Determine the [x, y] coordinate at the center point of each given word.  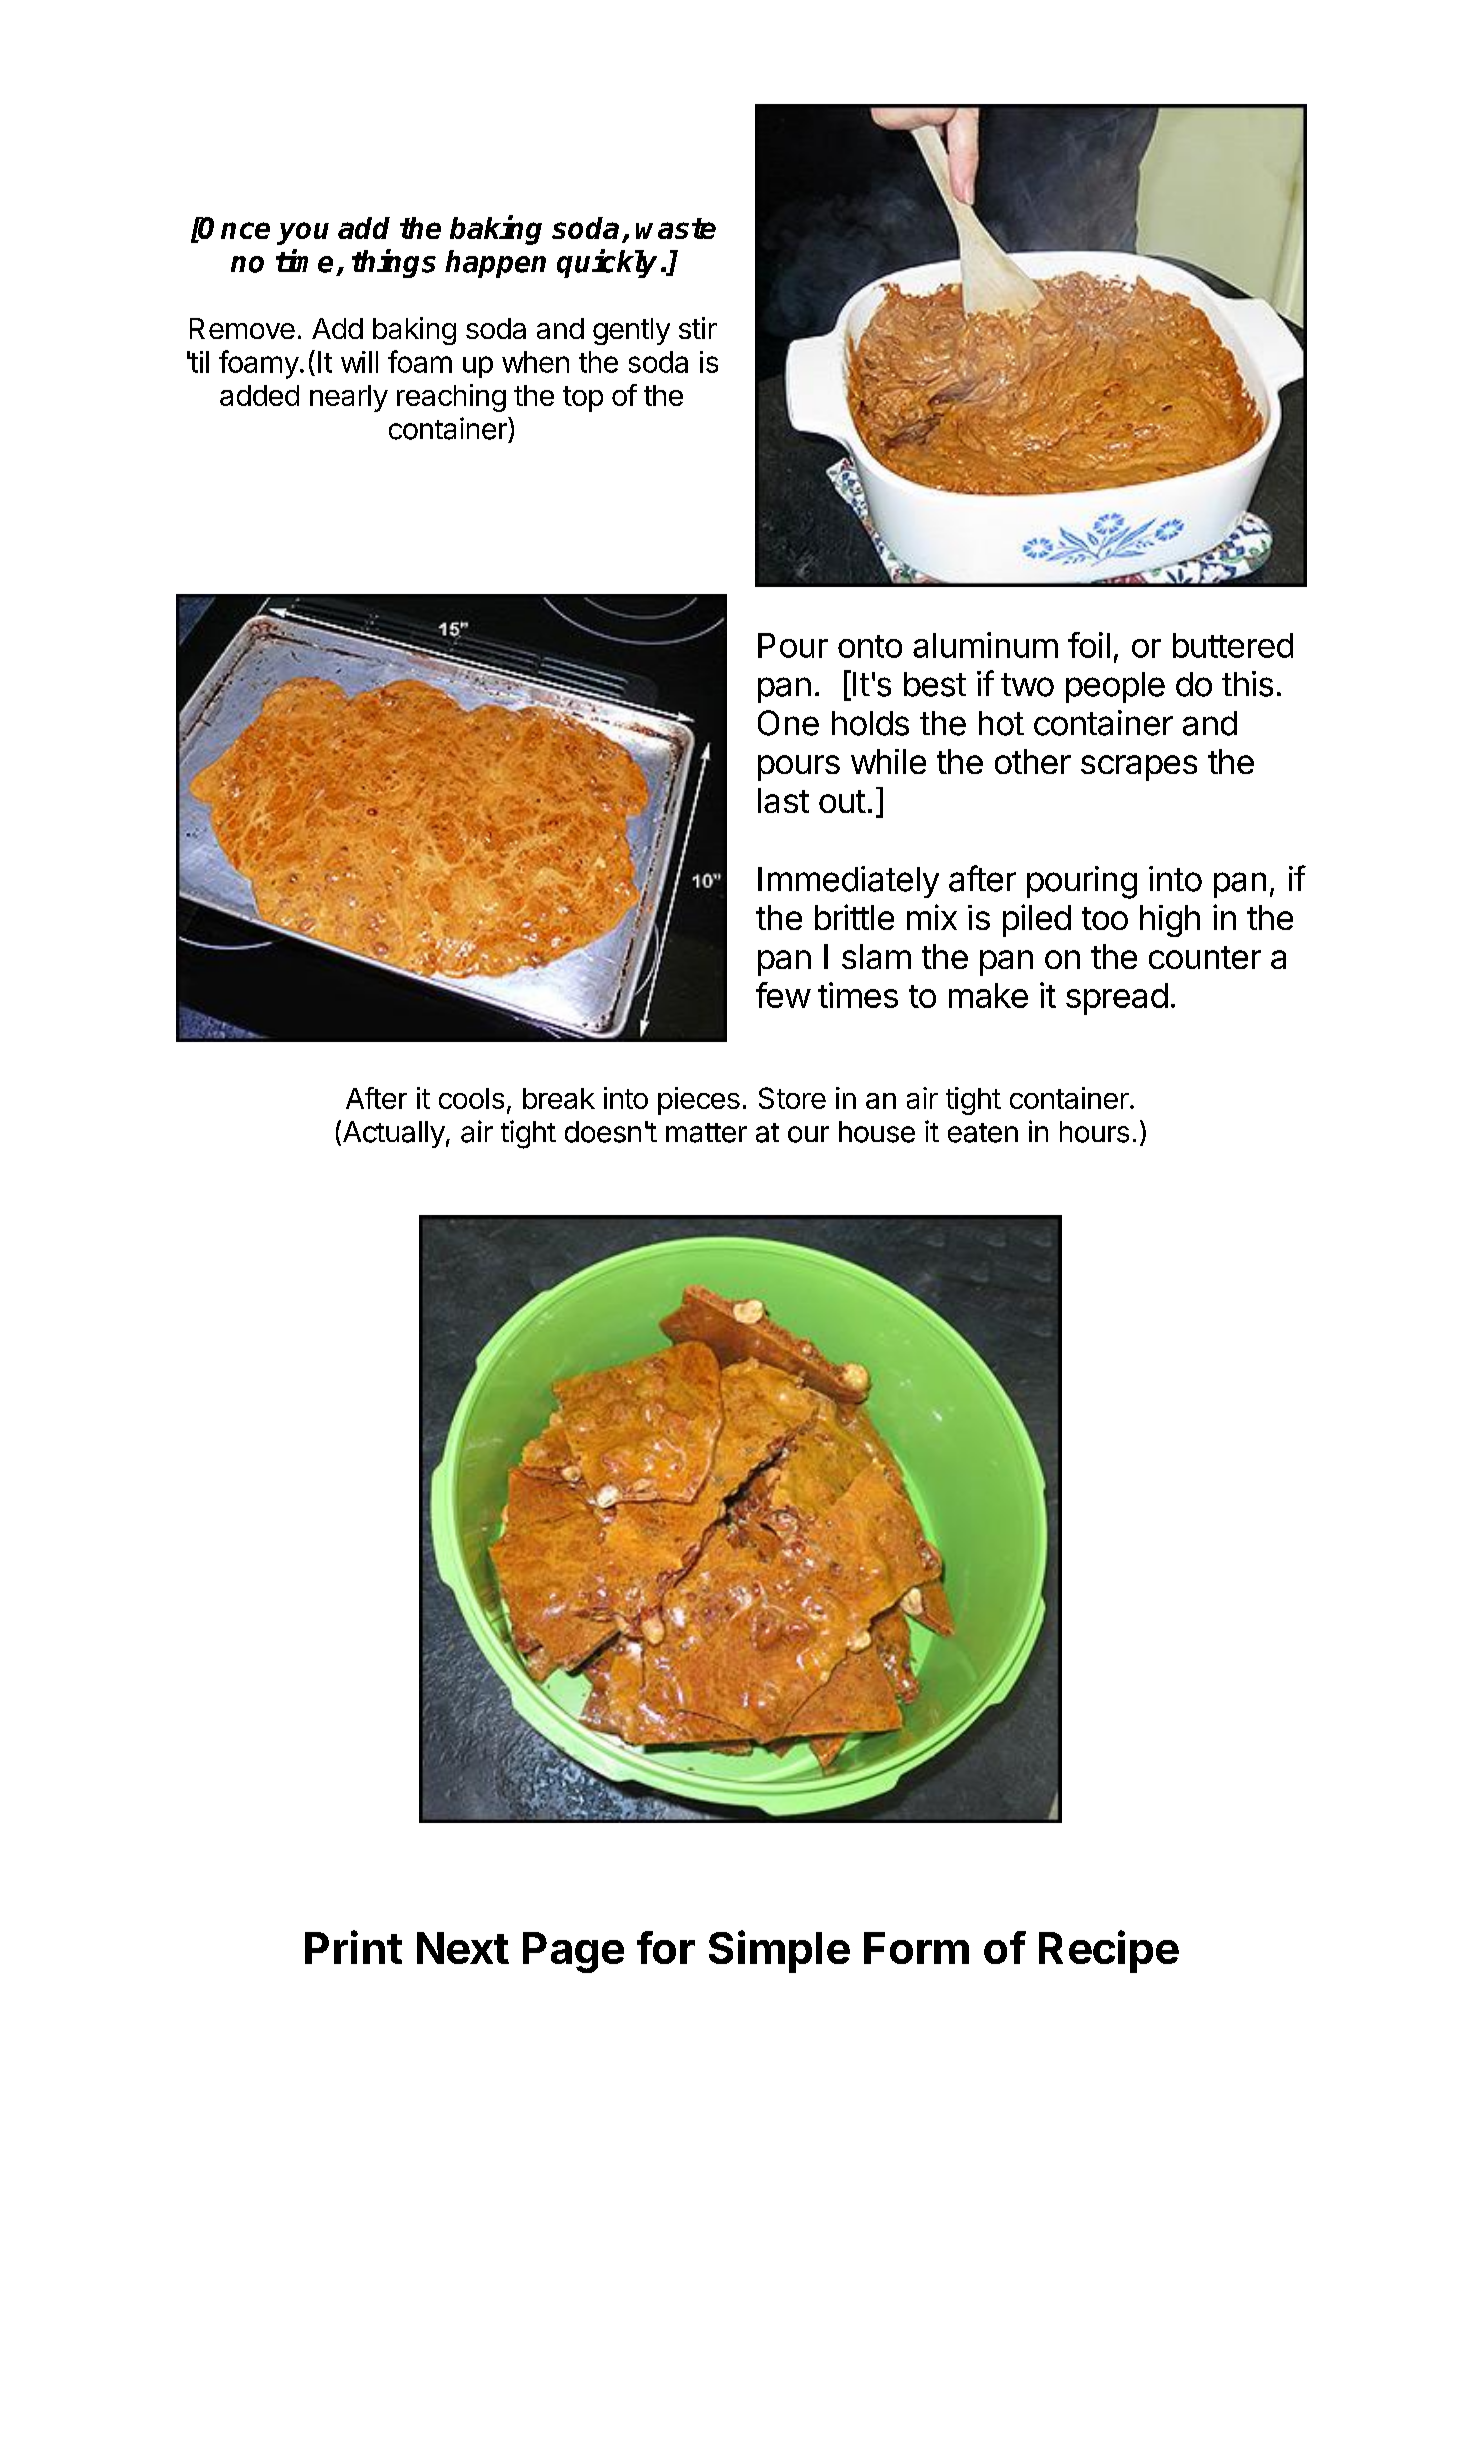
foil [1089, 645]
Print [353, 1947]
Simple [779, 1951]
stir [698, 328]
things [394, 263]
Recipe [1109, 1951]
